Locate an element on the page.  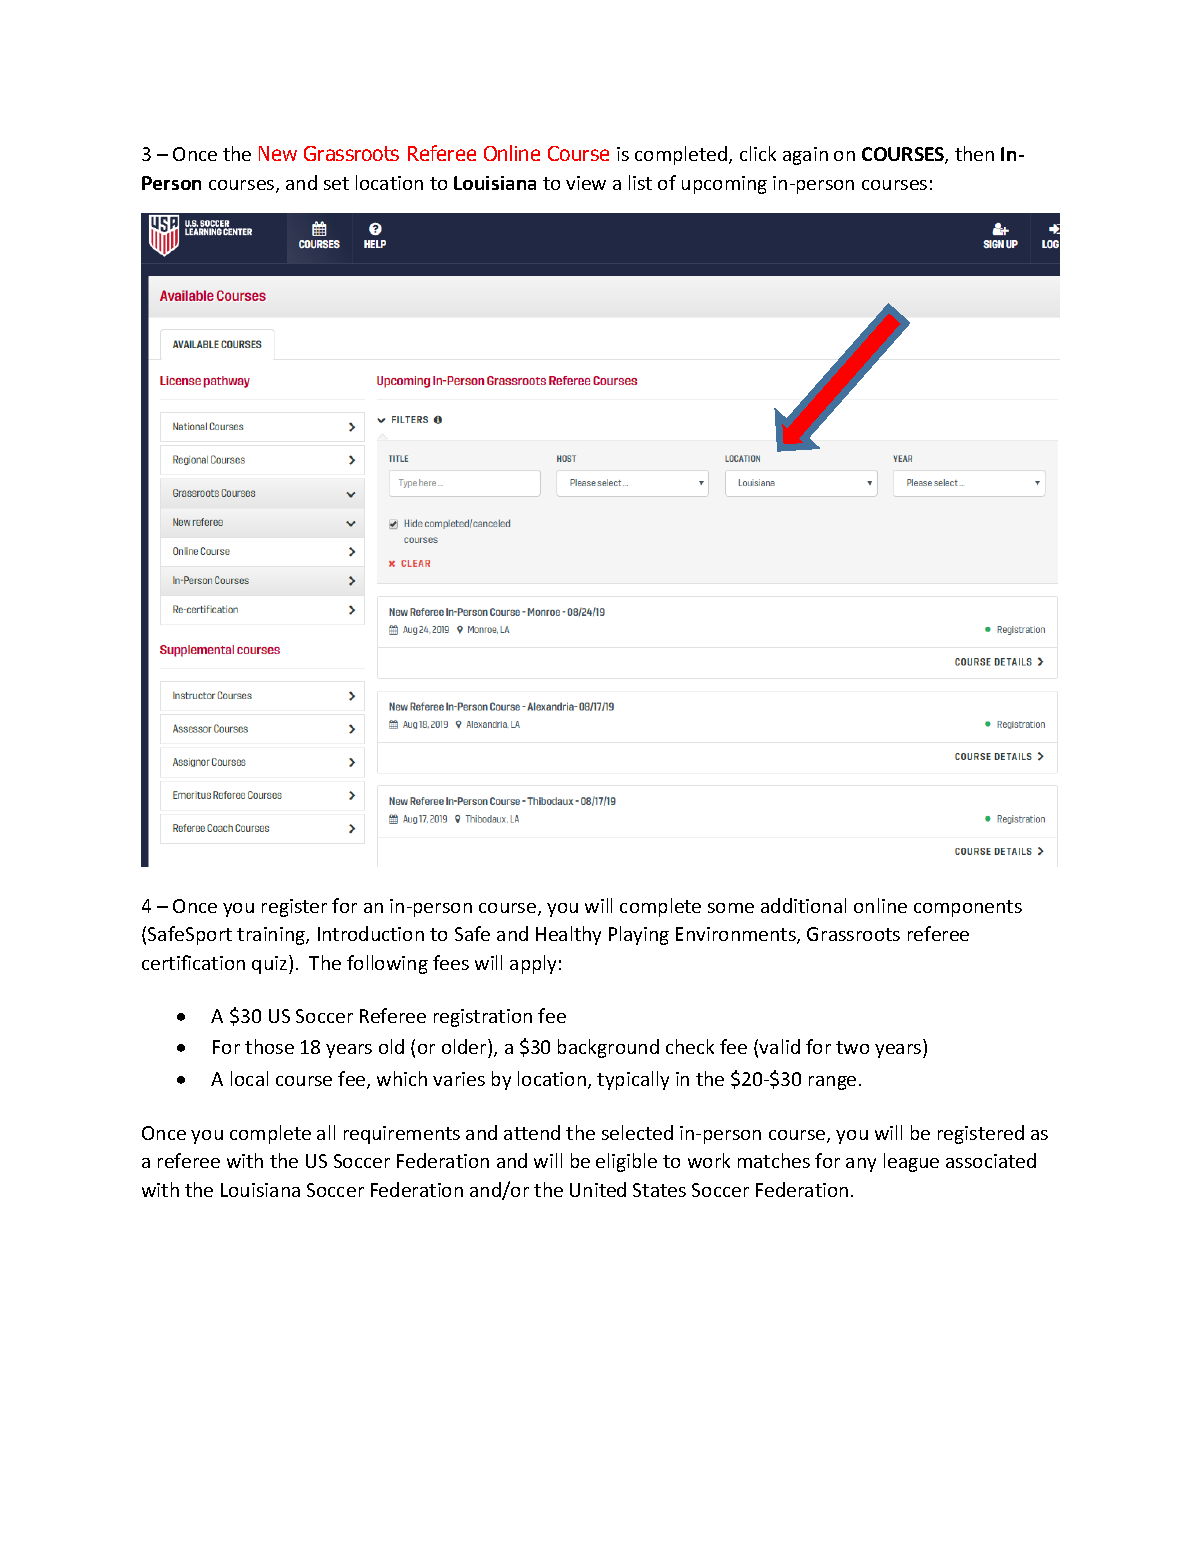
upcoming is located at coordinates (724, 185).
